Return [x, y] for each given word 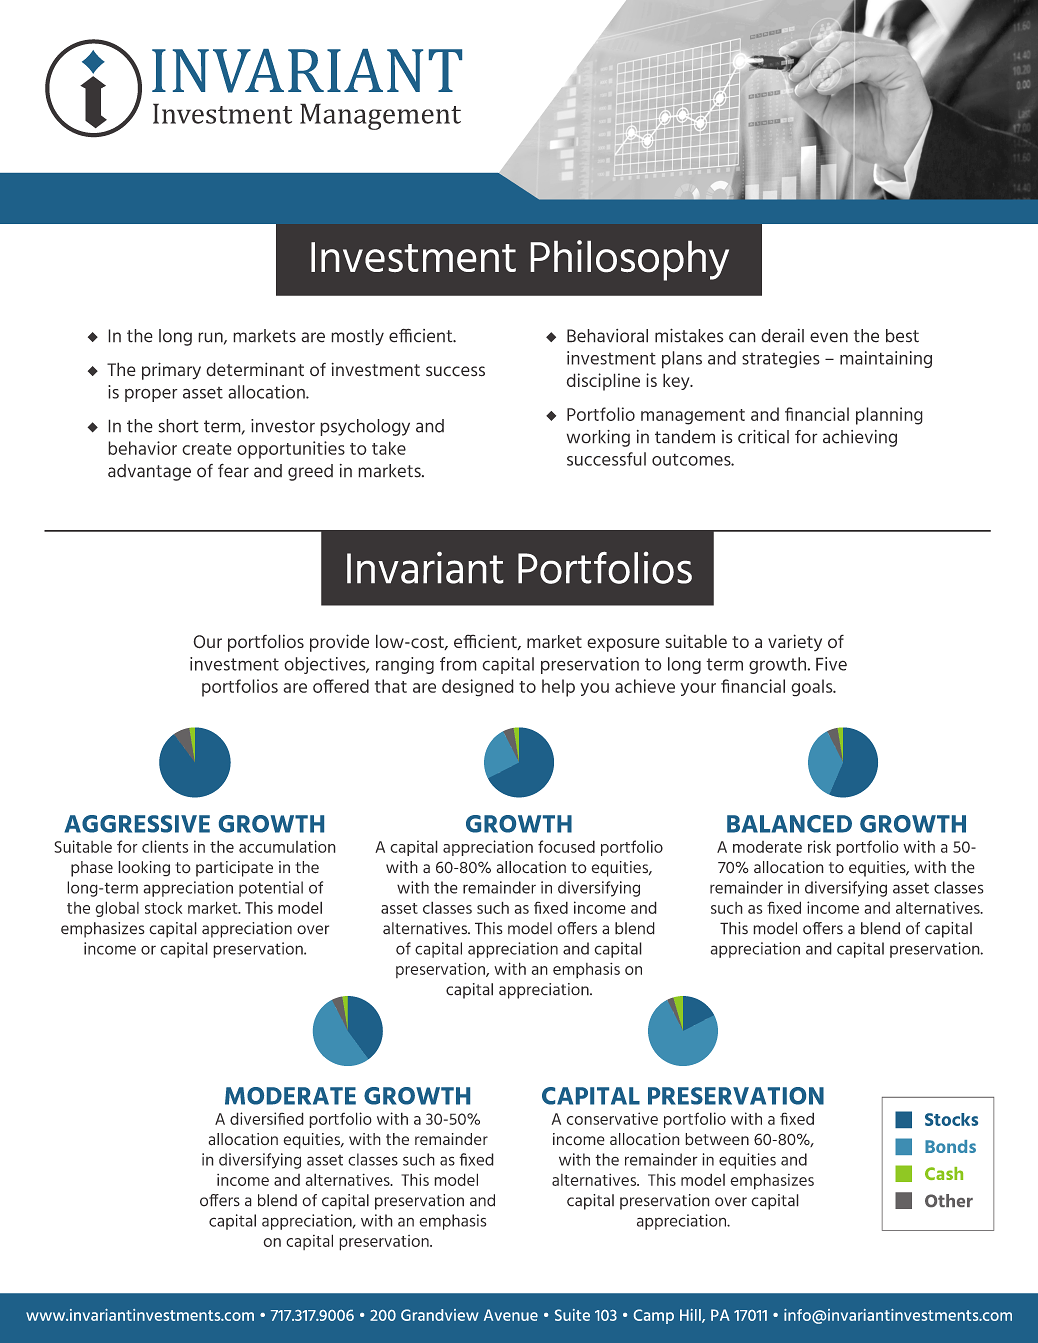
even [829, 337]
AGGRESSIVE [137, 824]
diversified [267, 1118]
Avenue [511, 1315]
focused [566, 846]
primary [171, 371]
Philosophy [629, 260]
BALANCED [789, 824]
